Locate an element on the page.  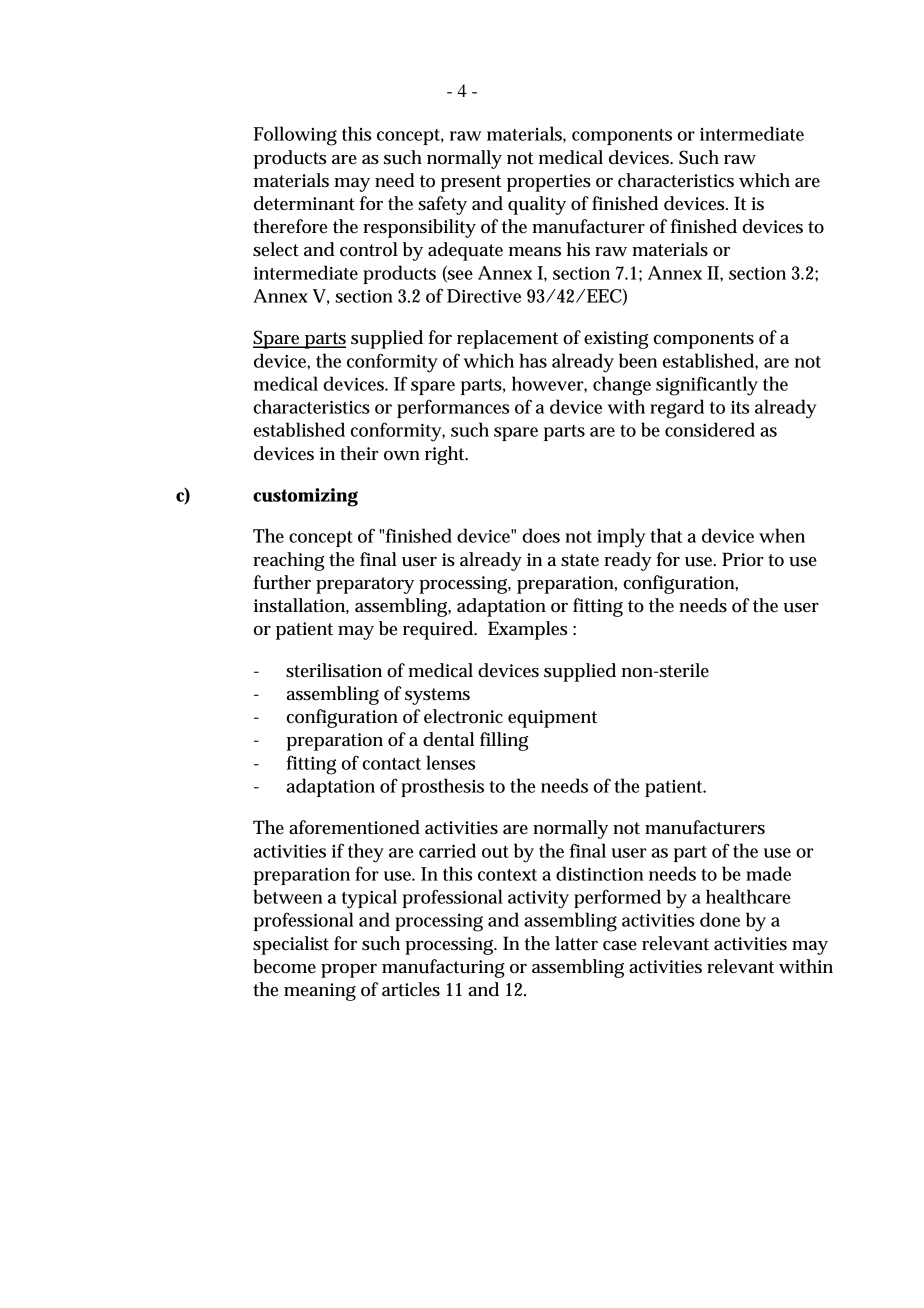
meaning is located at coordinates (320, 992).
